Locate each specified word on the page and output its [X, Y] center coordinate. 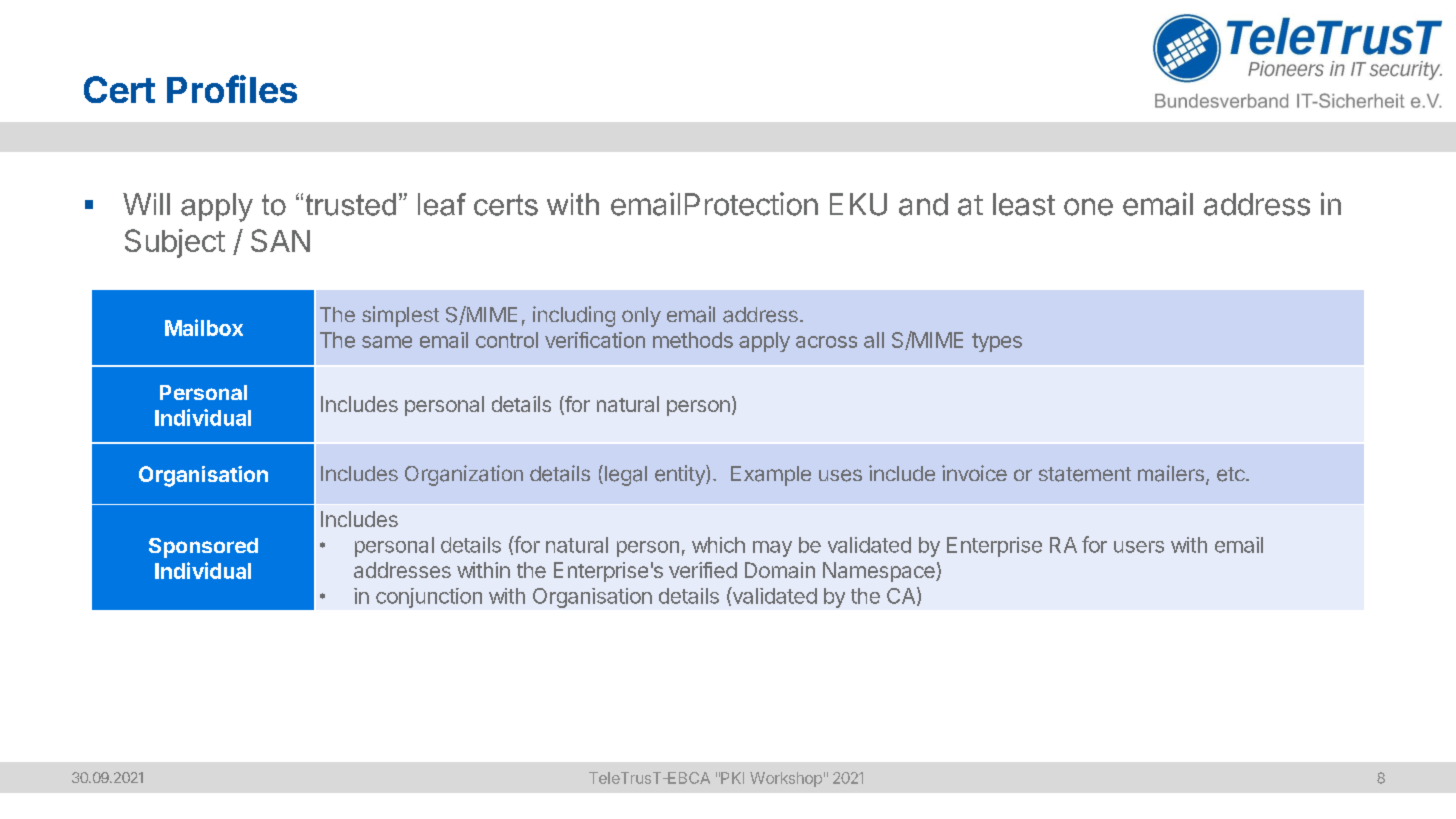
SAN [280, 240]
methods [693, 340]
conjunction [429, 598]
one [1088, 207]
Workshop [786, 779]
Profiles [232, 89]
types [997, 342]
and [923, 204]
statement [1085, 474]
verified [703, 570]
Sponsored [203, 548]
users [1139, 547]
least [1024, 204]
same [387, 342]
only [641, 317]
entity [681, 475]
